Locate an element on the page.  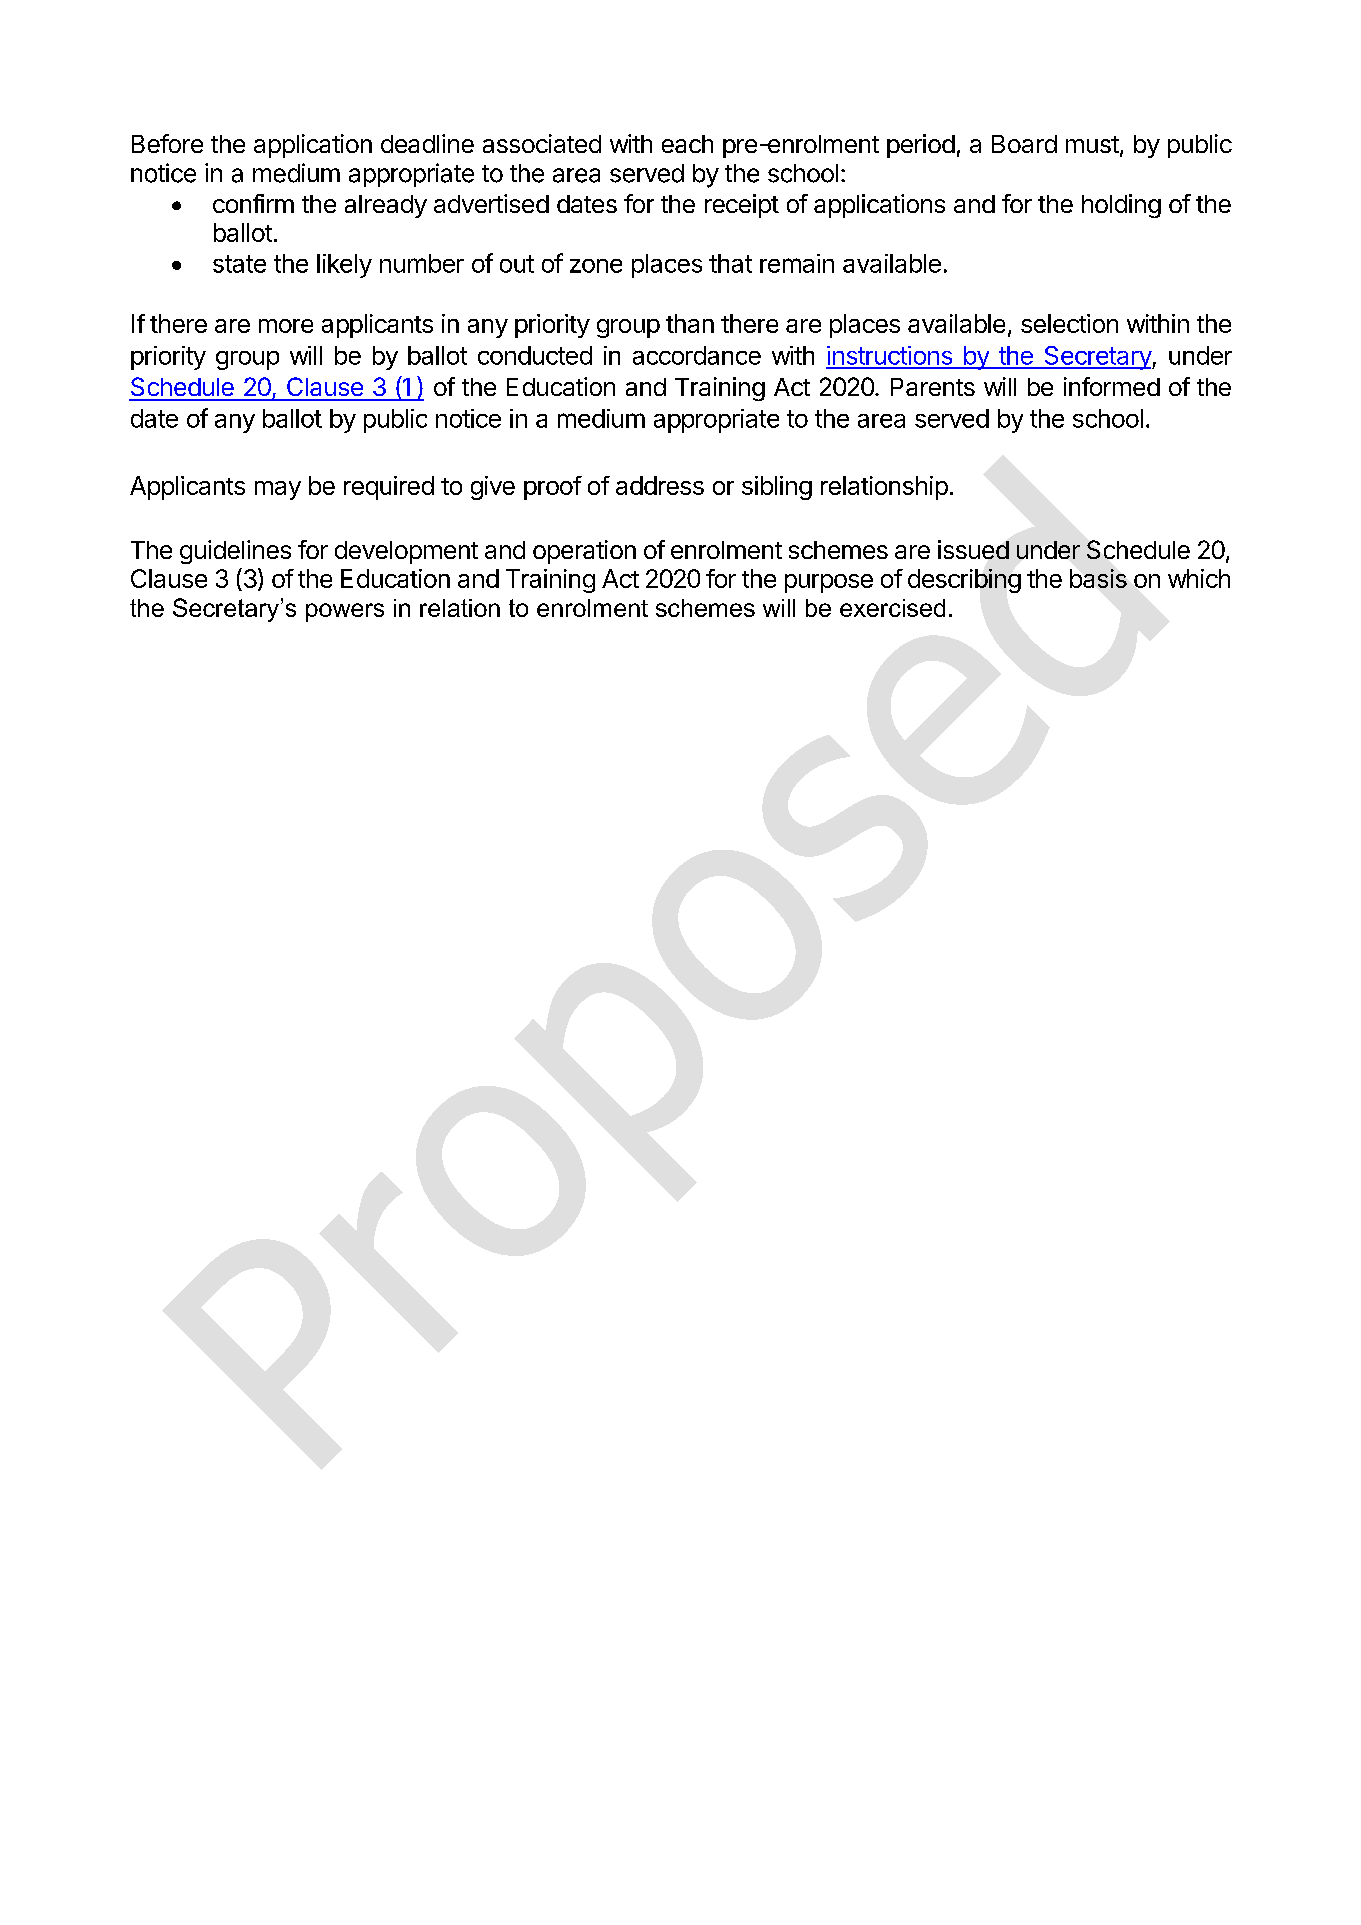
basis is located at coordinates (1098, 578).
